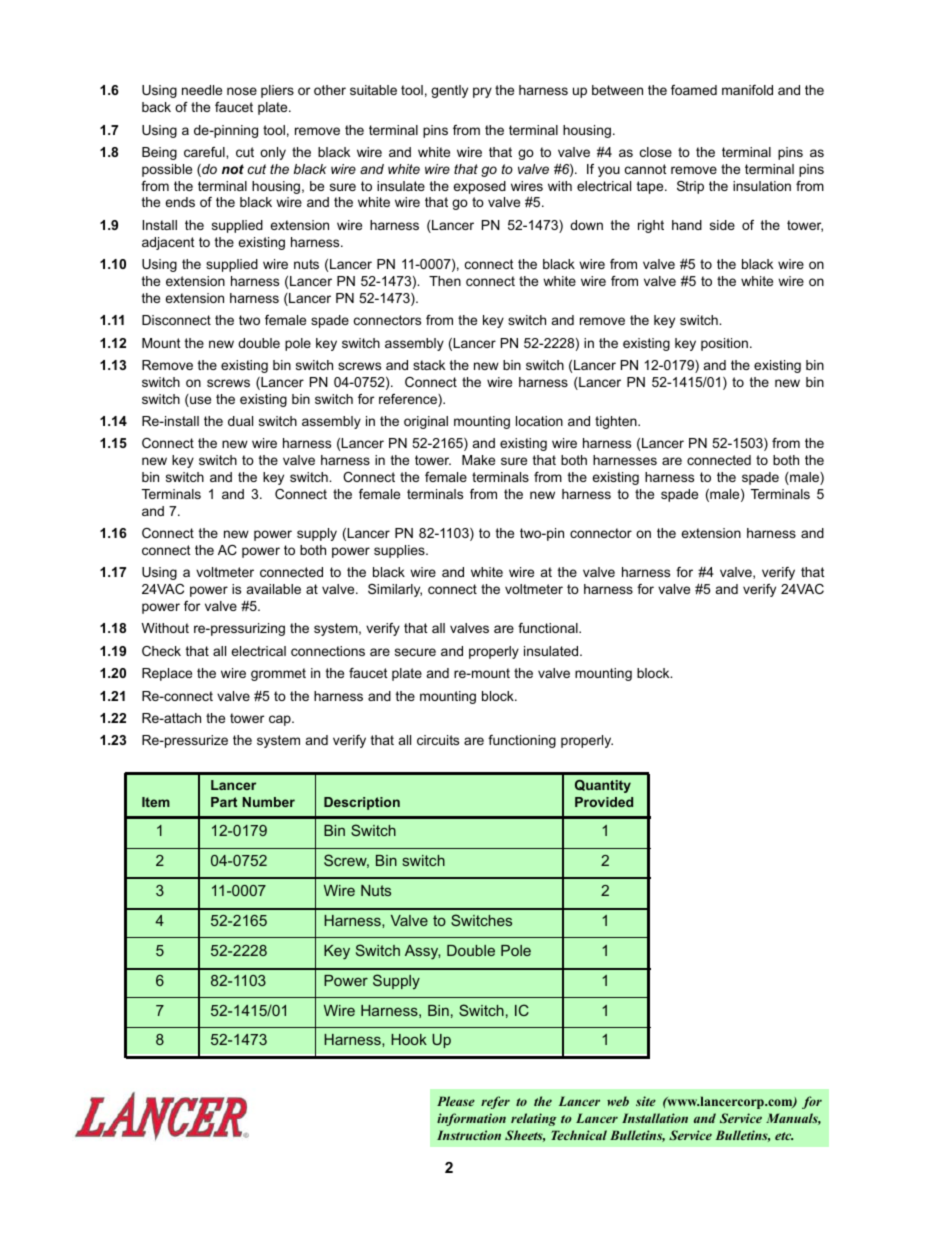 This document has width=952, height=1233. Describe the element at coordinates (242, 91) in the document. I see `nose` at that location.
